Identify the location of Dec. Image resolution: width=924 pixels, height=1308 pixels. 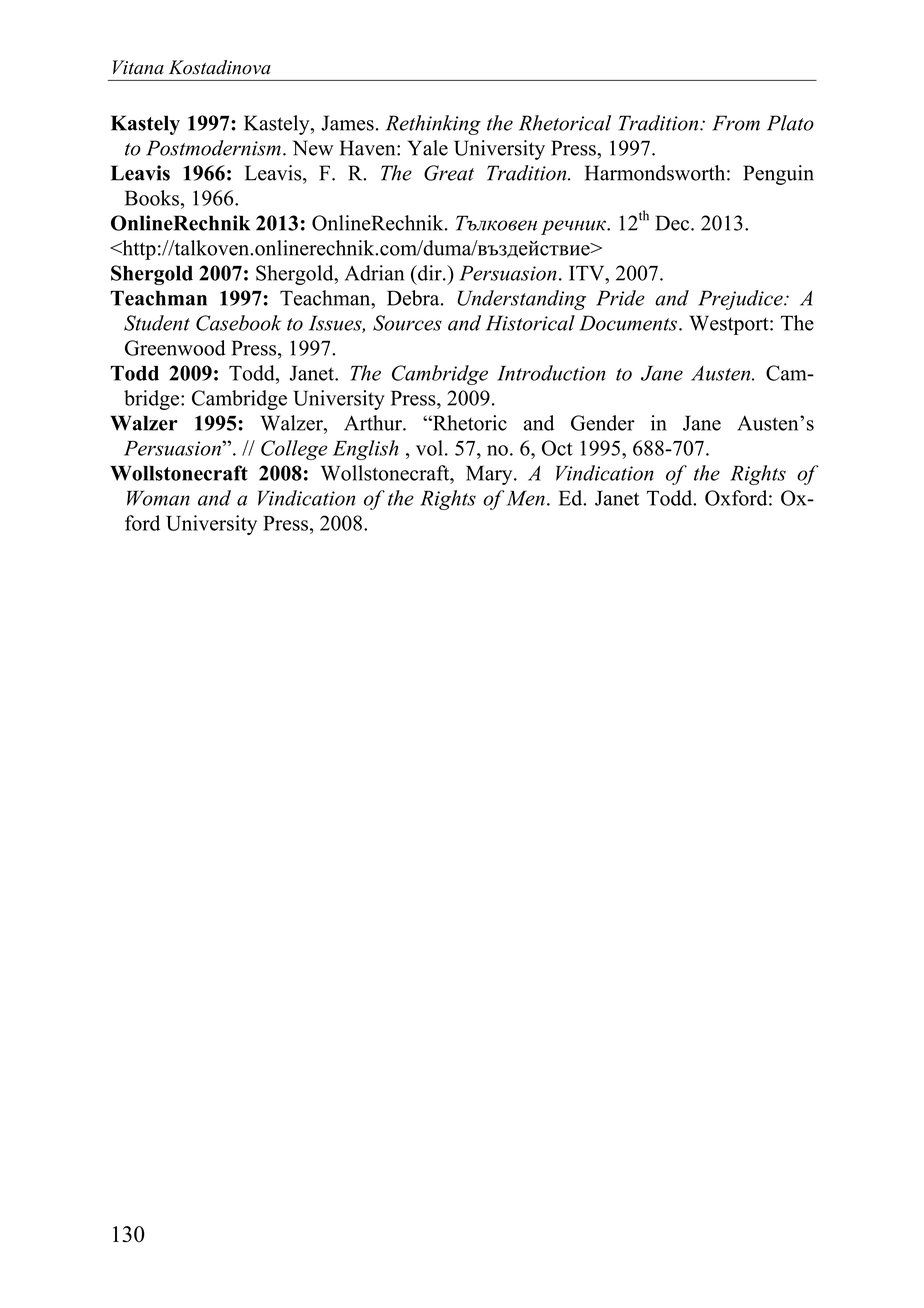
(674, 223).
